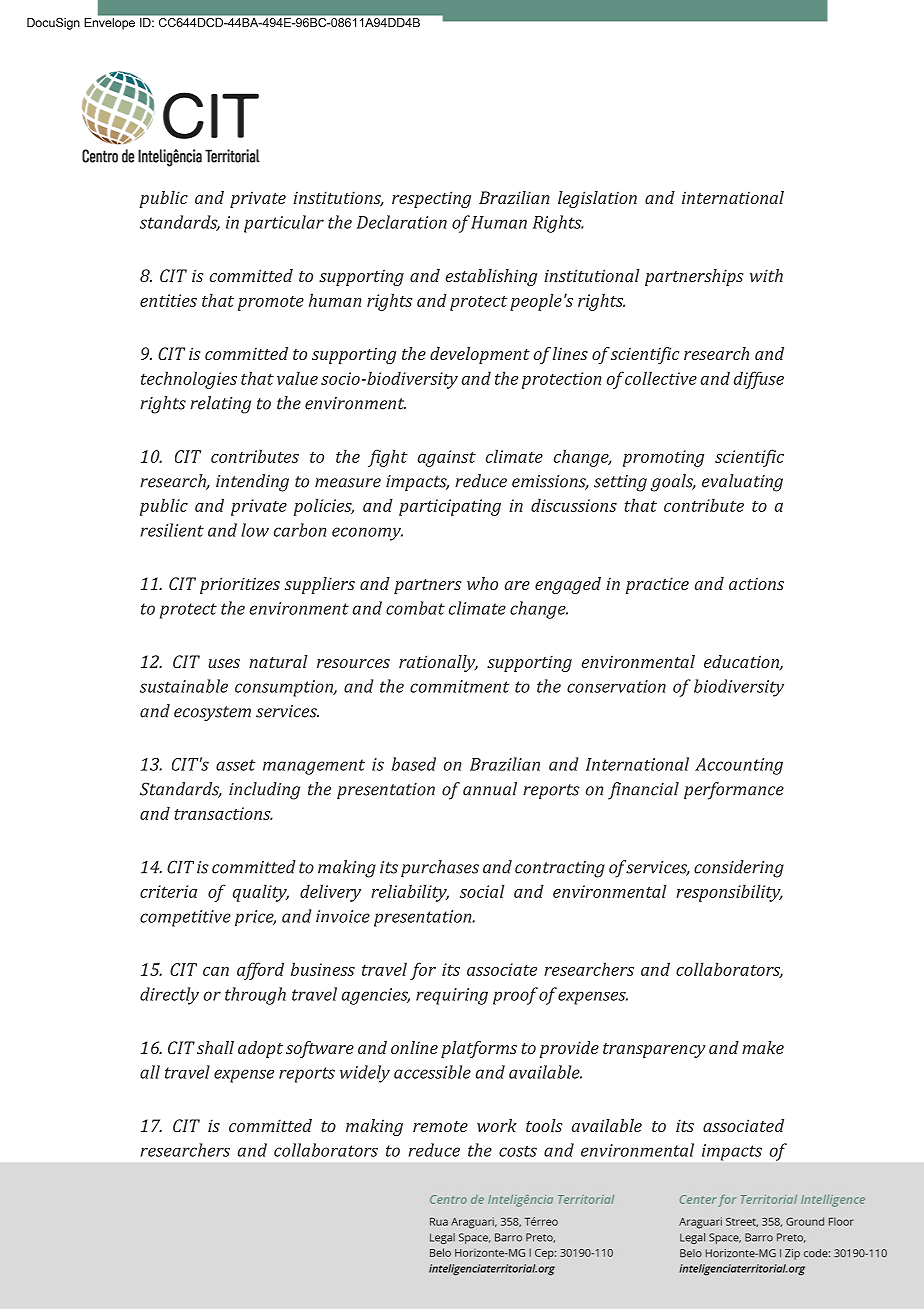  What do you see at coordinates (766, 275) in the screenshot?
I see `with` at bounding box center [766, 275].
